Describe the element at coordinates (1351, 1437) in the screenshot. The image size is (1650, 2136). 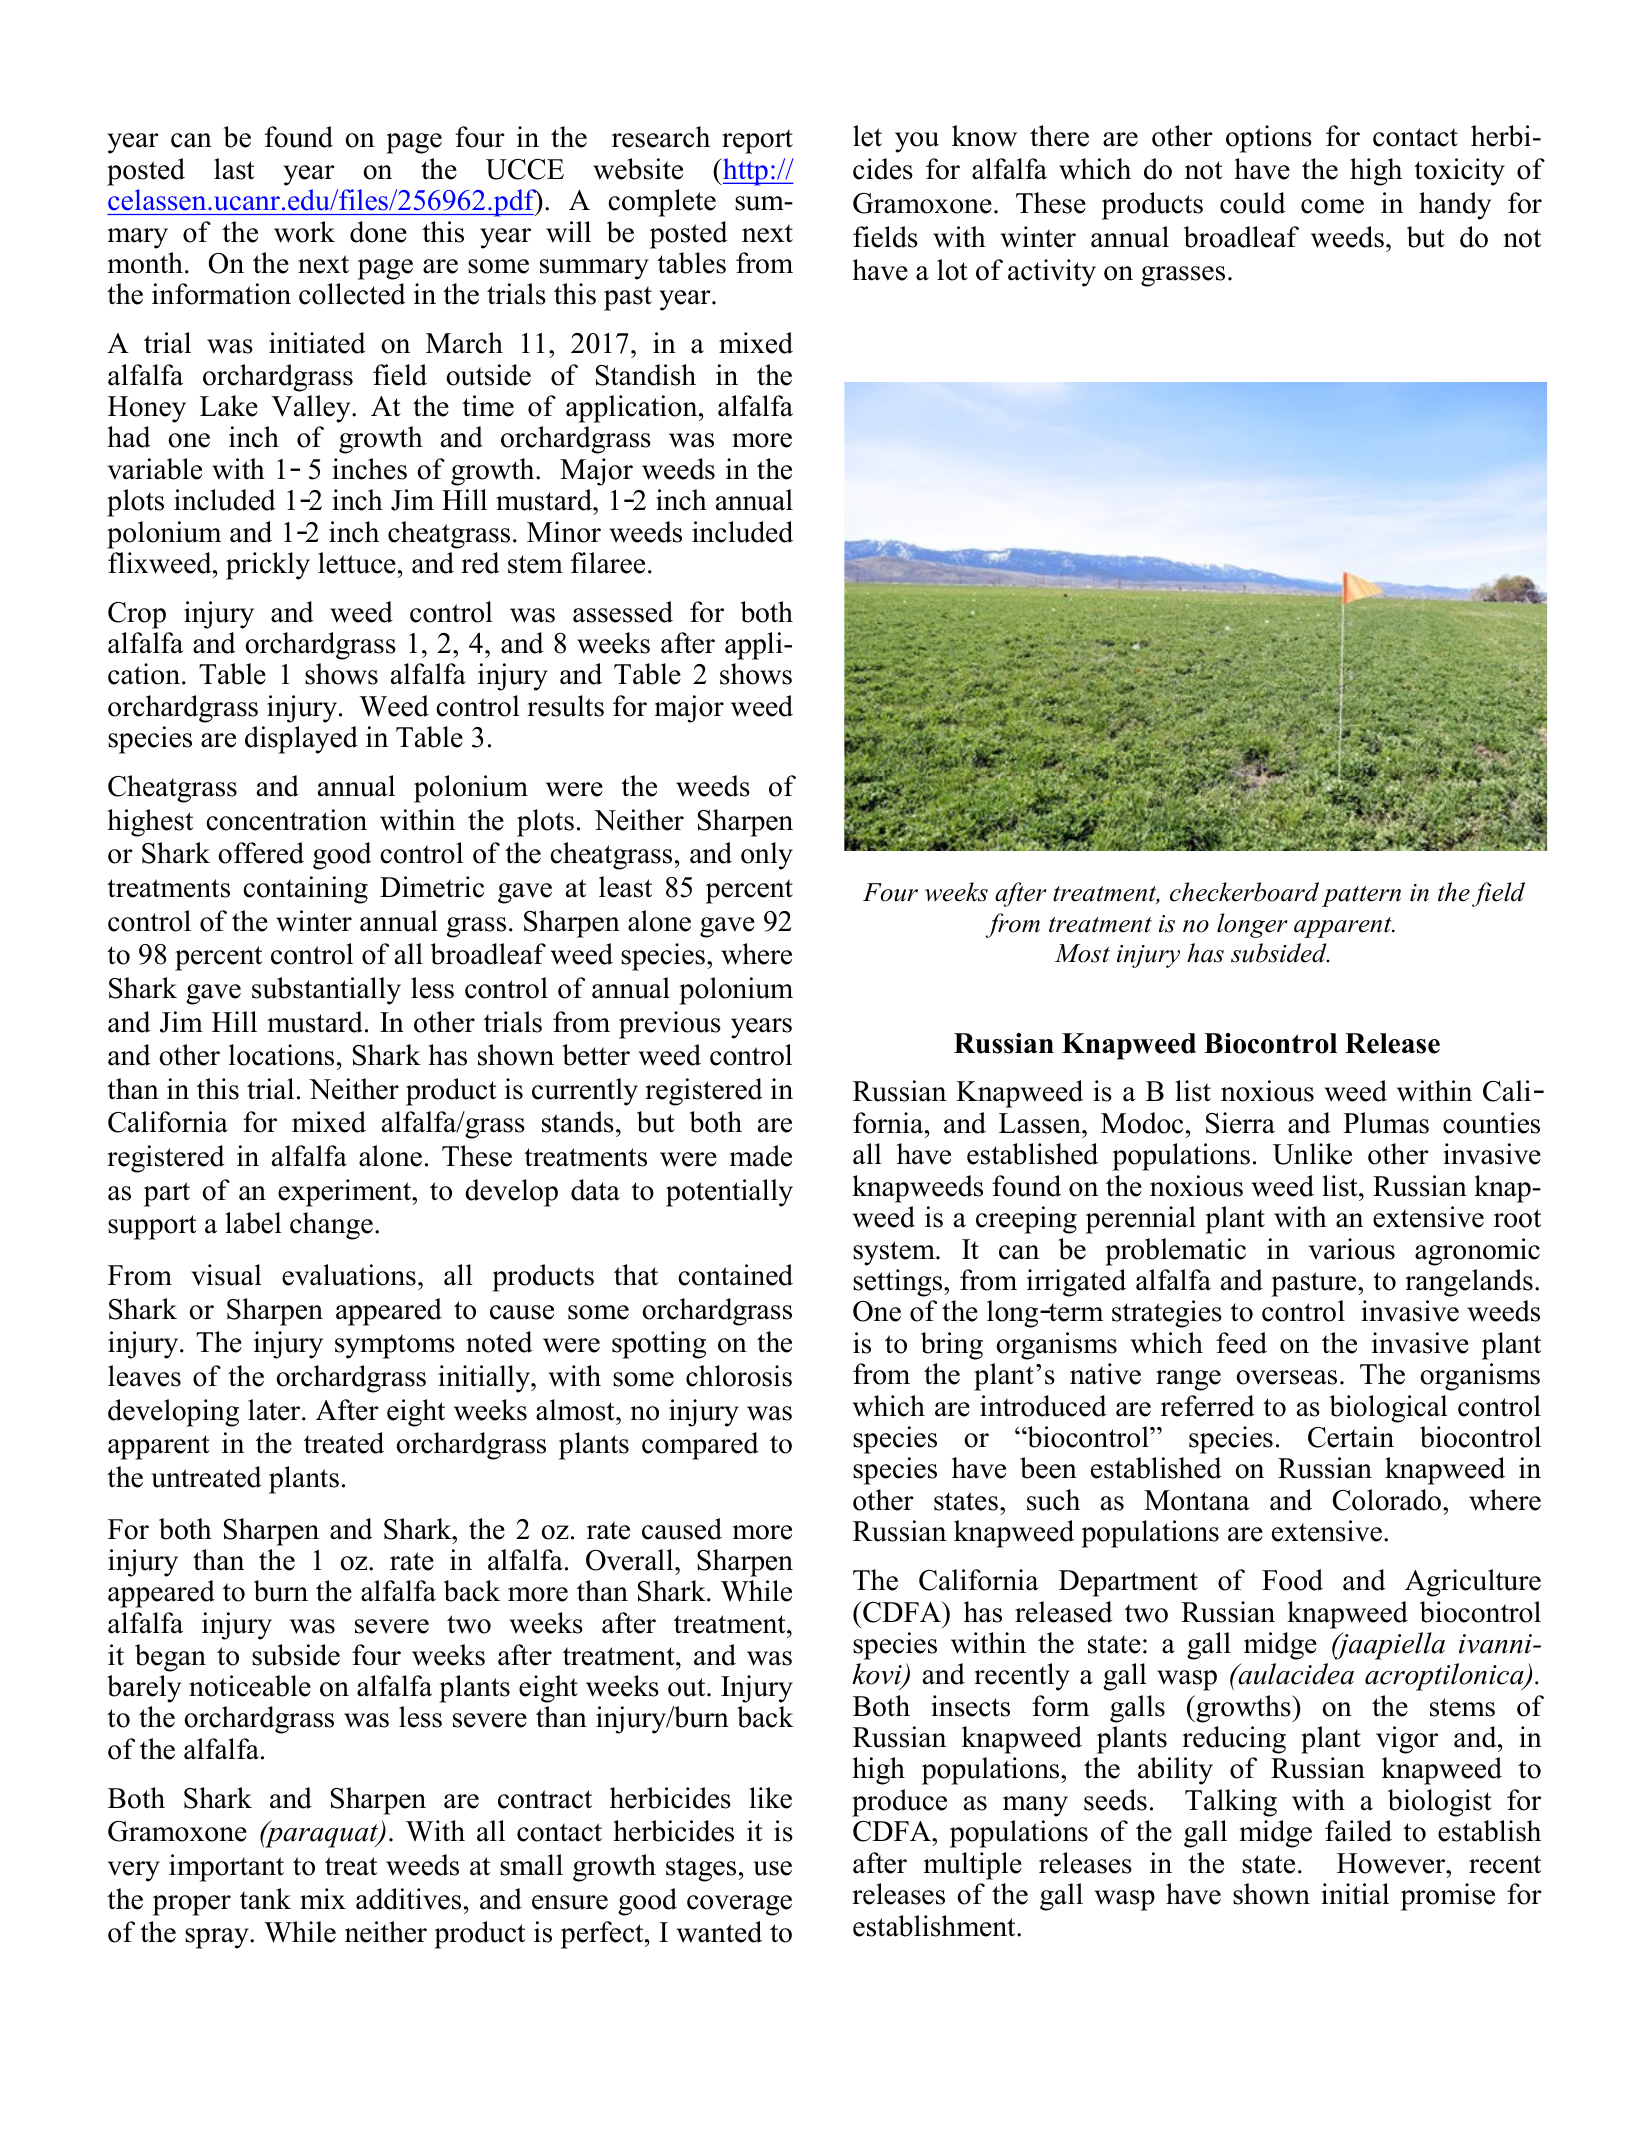
I see `Certain` at that location.
